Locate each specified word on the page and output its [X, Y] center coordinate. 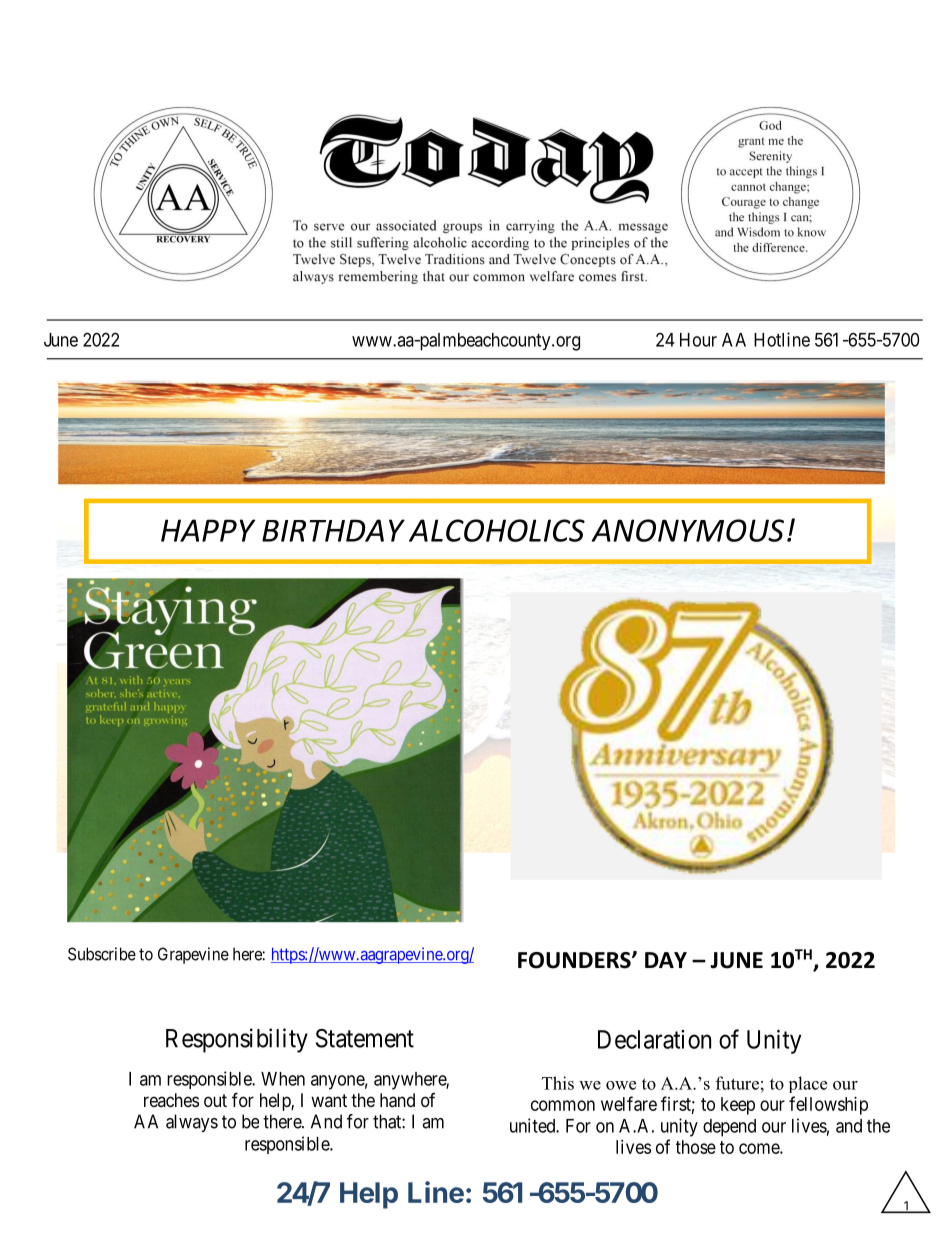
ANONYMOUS [688, 530]
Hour [698, 340]
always [192, 1123]
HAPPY [208, 530]
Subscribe [102, 954]
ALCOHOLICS [497, 530]
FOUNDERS [575, 960]
